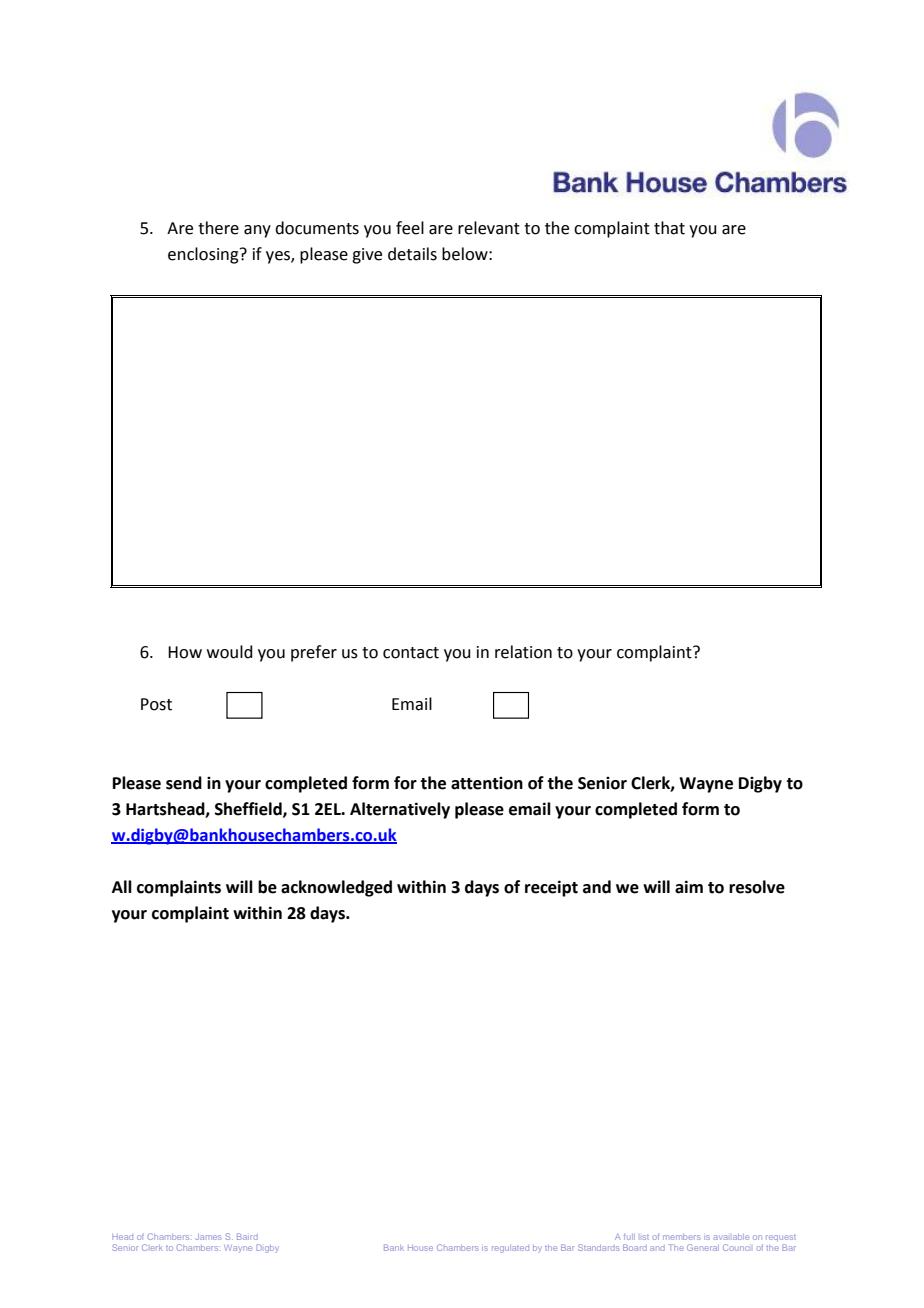  What do you see at coordinates (669, 228) in the screenshot?
I see `that` at bounding box center [669, 228].
